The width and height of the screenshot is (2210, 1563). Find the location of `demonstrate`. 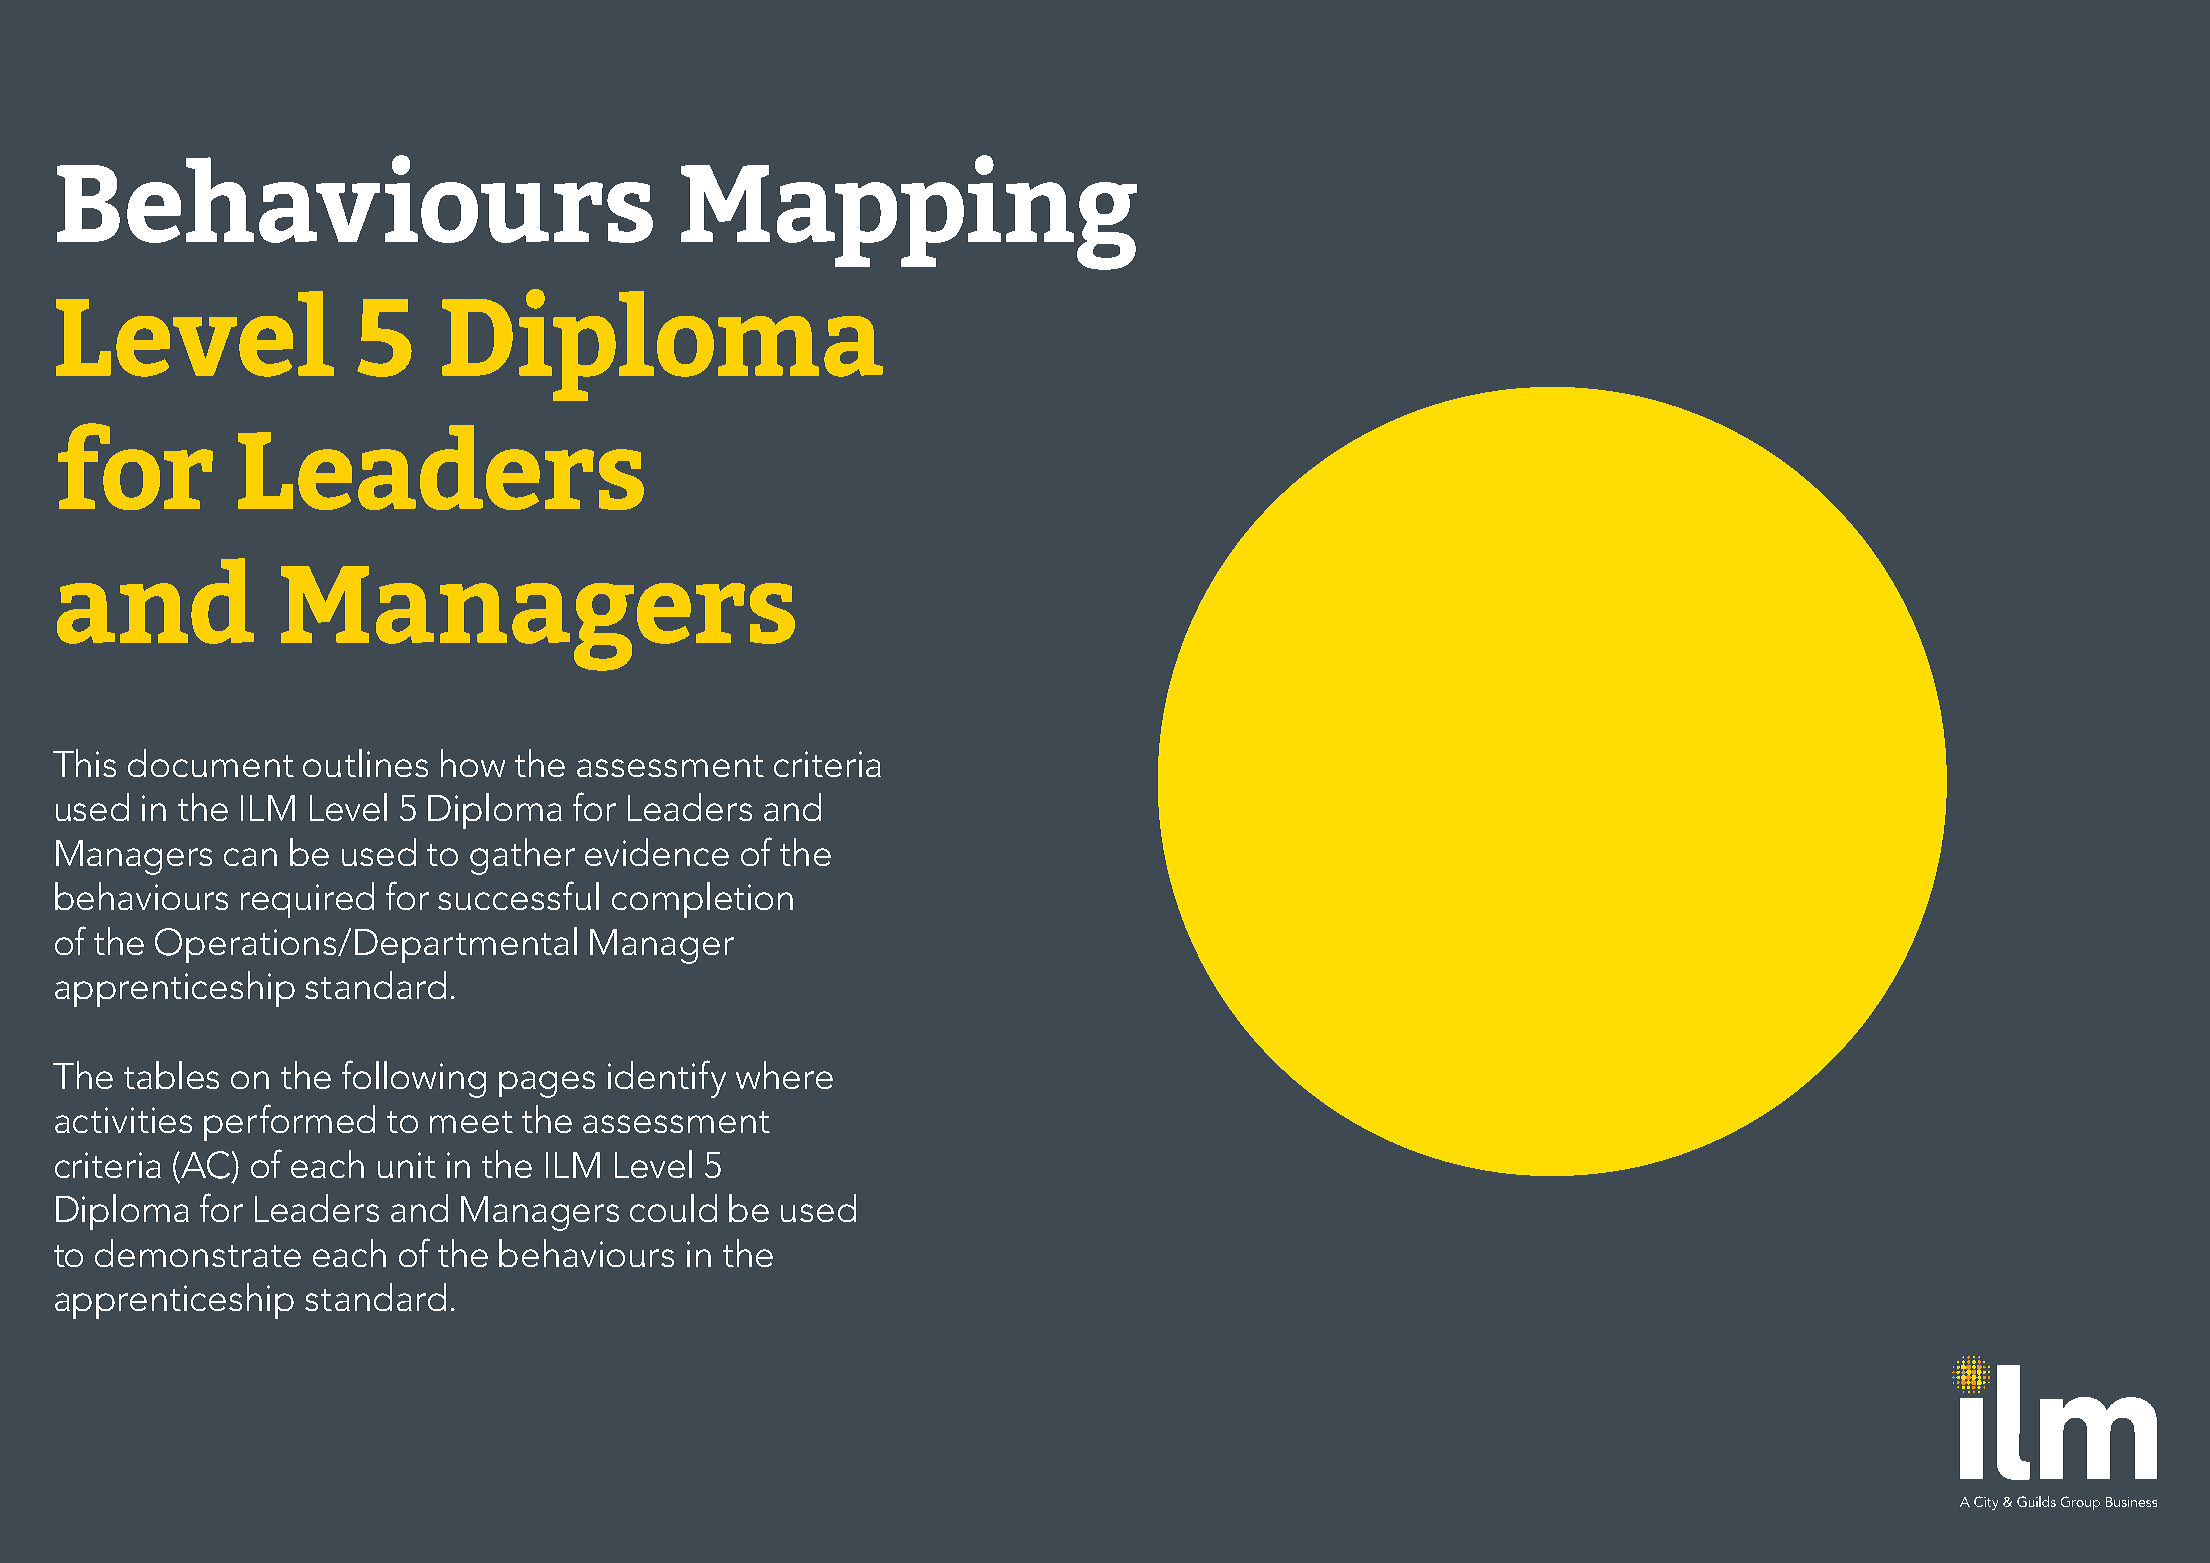

demonstrate is located at coordinates (198, 1253).
